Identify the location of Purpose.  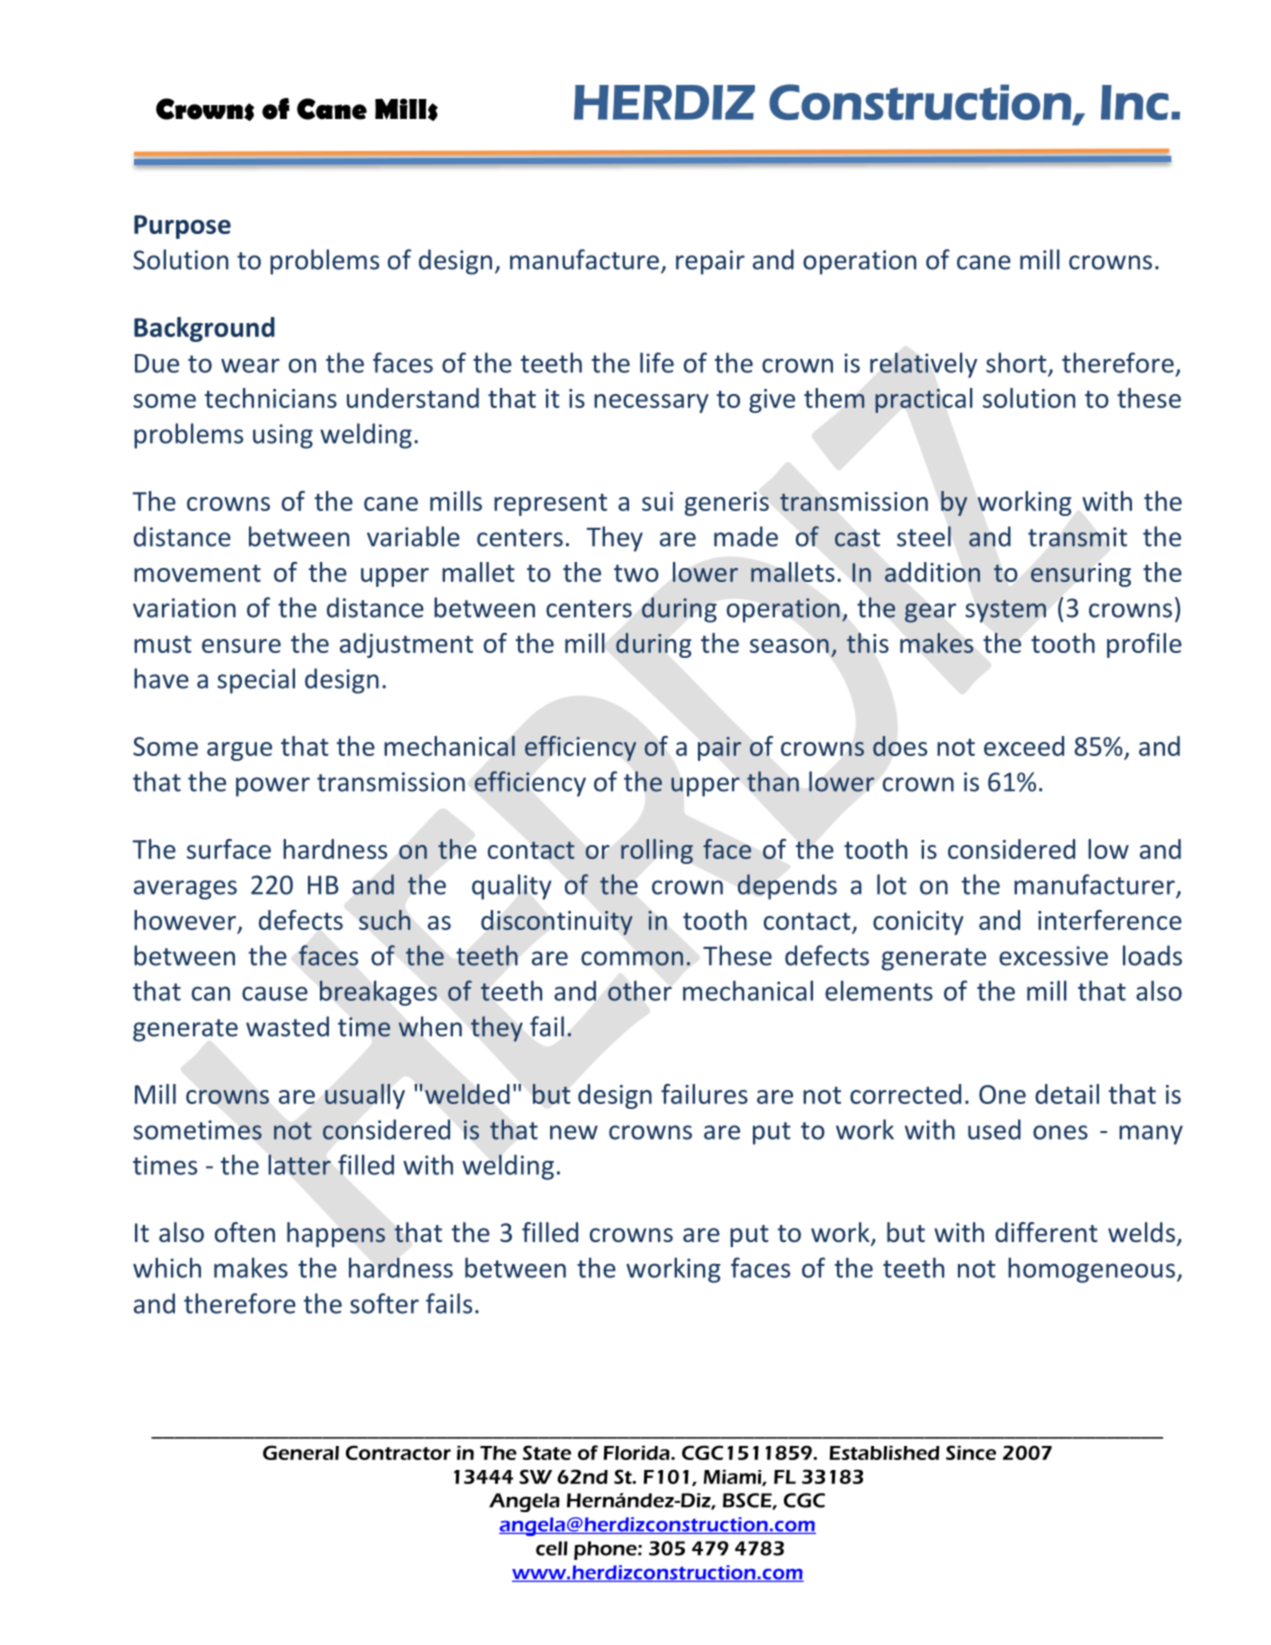
(182, 227).
